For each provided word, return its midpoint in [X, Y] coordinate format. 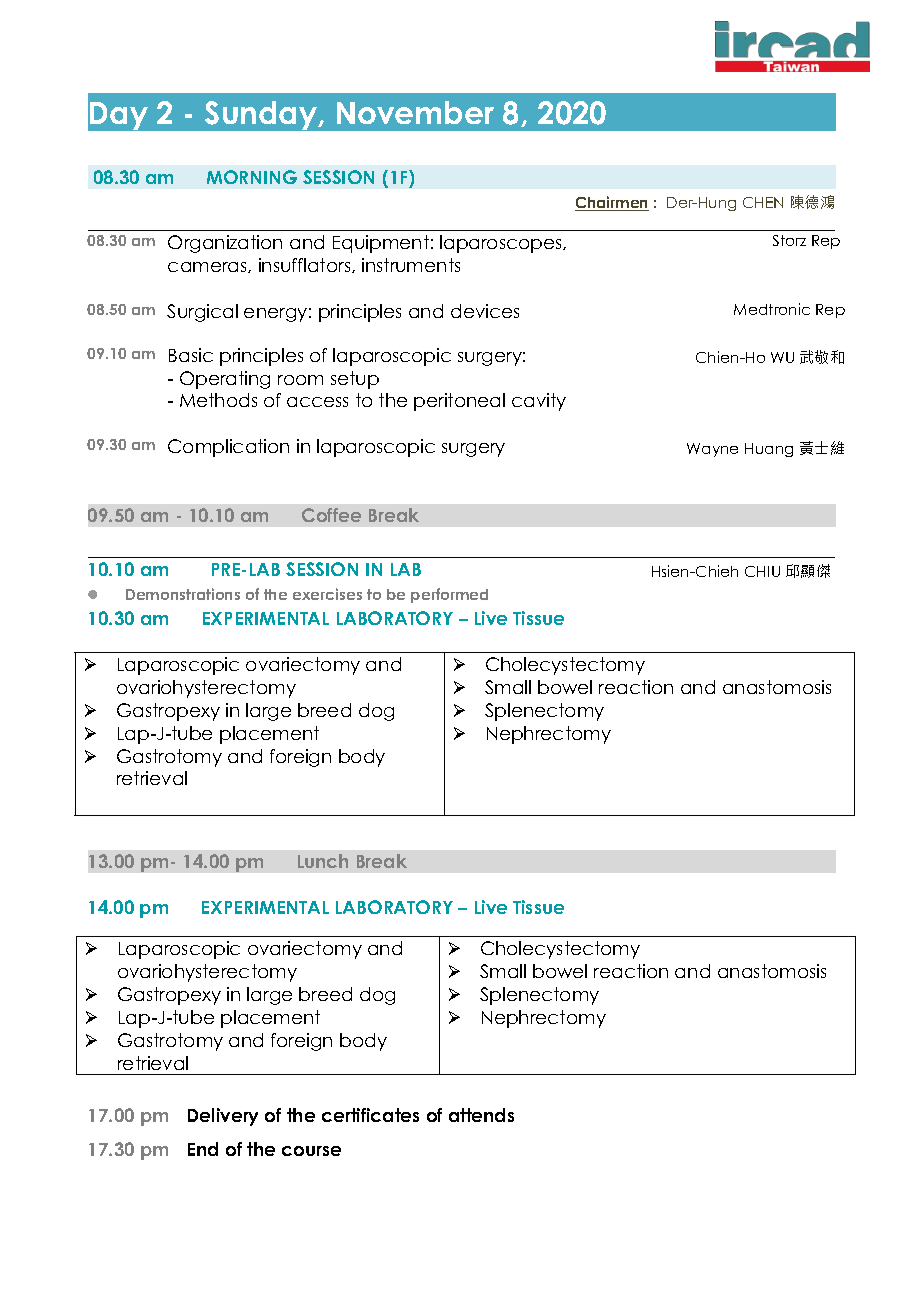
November [415, 112]
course [311, 1151]
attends [481, 1115]
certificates [370, 1115]
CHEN [763, 202]
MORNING [252, 177]
